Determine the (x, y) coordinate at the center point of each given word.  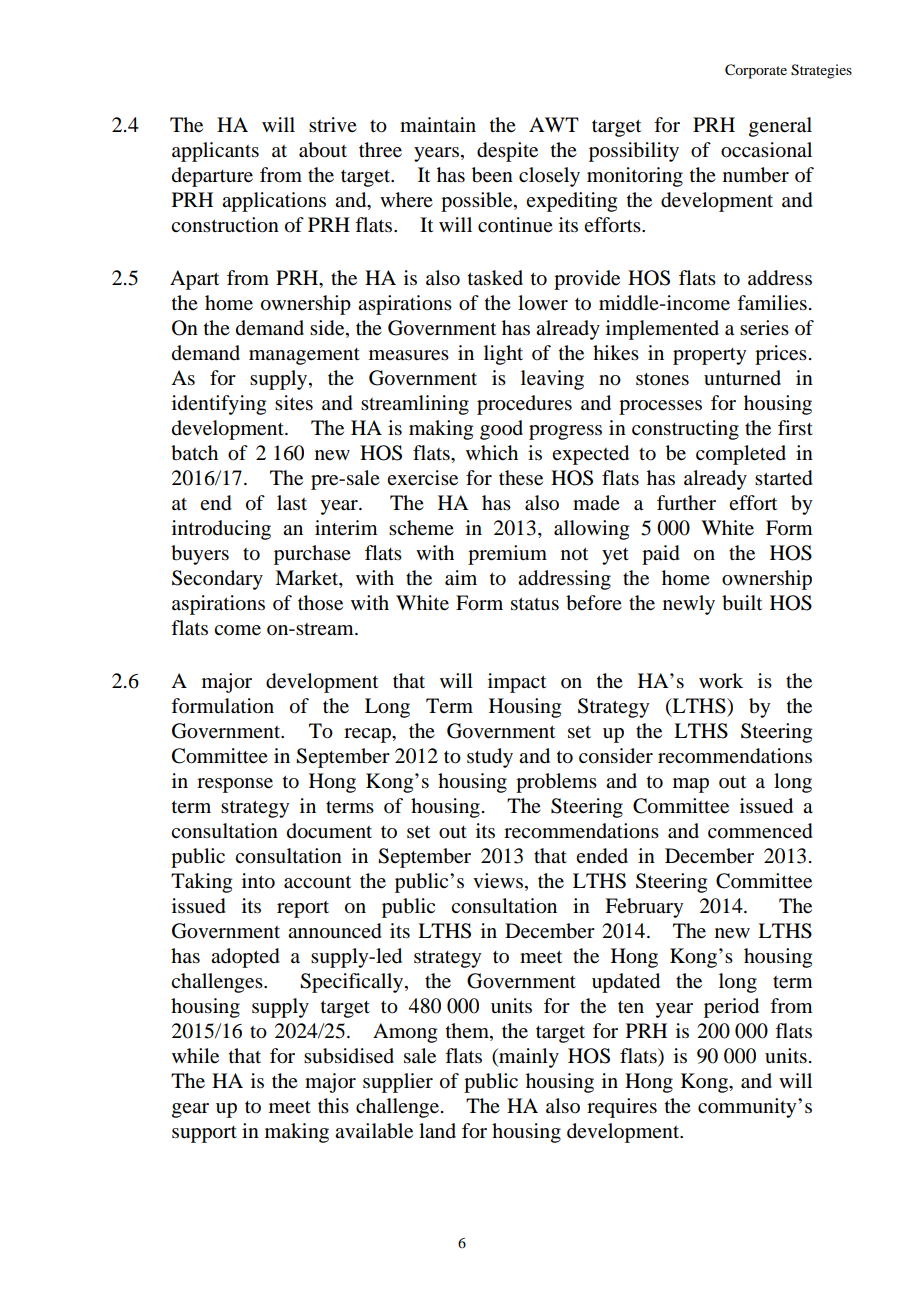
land (437, 1131)
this (333, 1105)
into (258, 881)
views (499, 882)
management (304, 356)
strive (333, 124)
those (320, 603)
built (742, 603)
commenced (760, 831)
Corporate (756, 71)
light (503, 355)
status (535, 604)
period (731, 1008)
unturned (742, 378)
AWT (554, 124)
